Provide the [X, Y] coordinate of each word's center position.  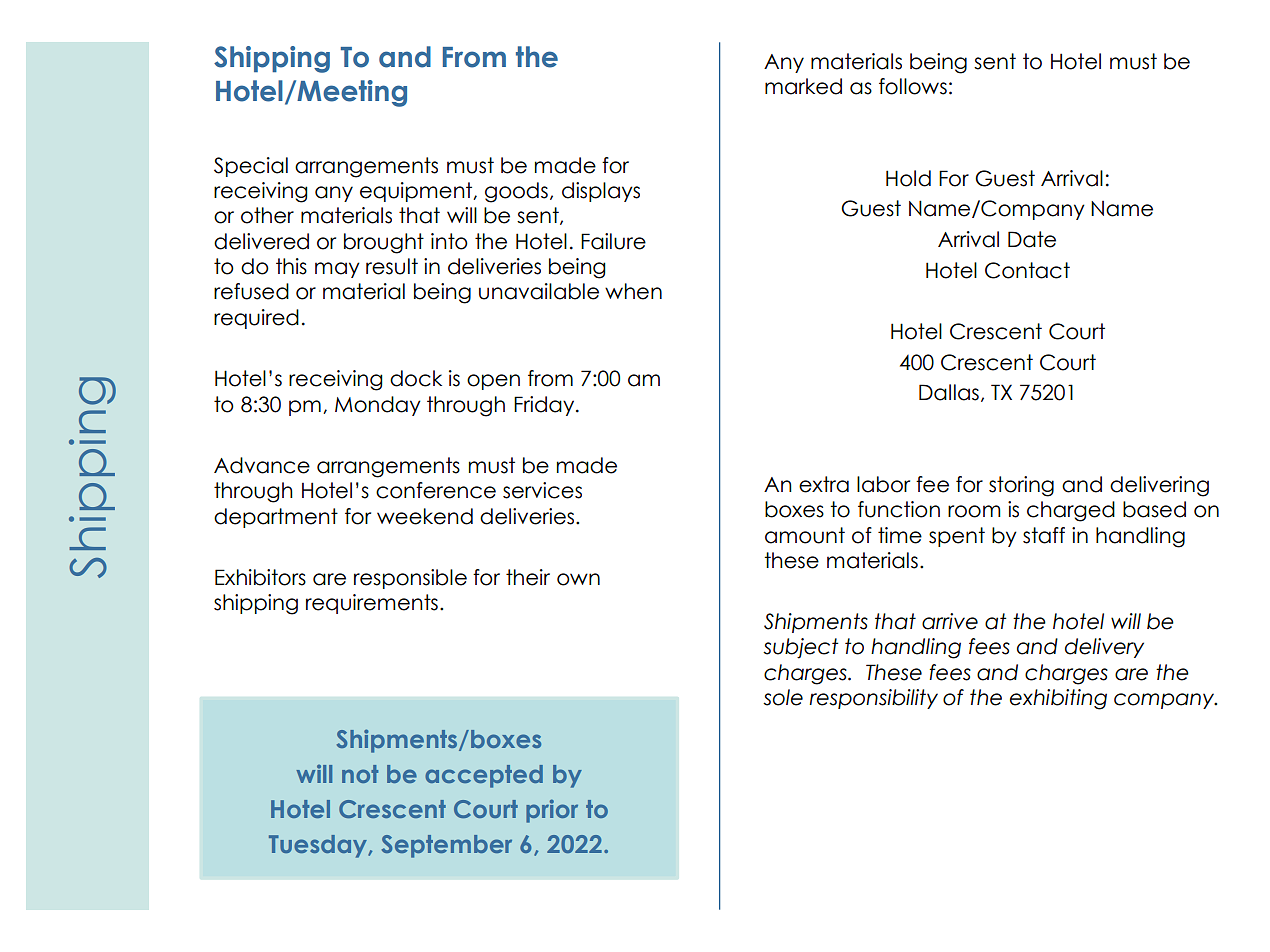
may [337, 270]
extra [824, 484]
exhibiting [1058, 699]
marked [803, 86]
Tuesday [319, 846]
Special [251, 167]
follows [913, 86]
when [633, 291]
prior [552, 811]
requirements [372, 604]
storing [1021, 486]
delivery [1104, 648]
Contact [1027, 270]
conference [436, 490]
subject [801, 648]
